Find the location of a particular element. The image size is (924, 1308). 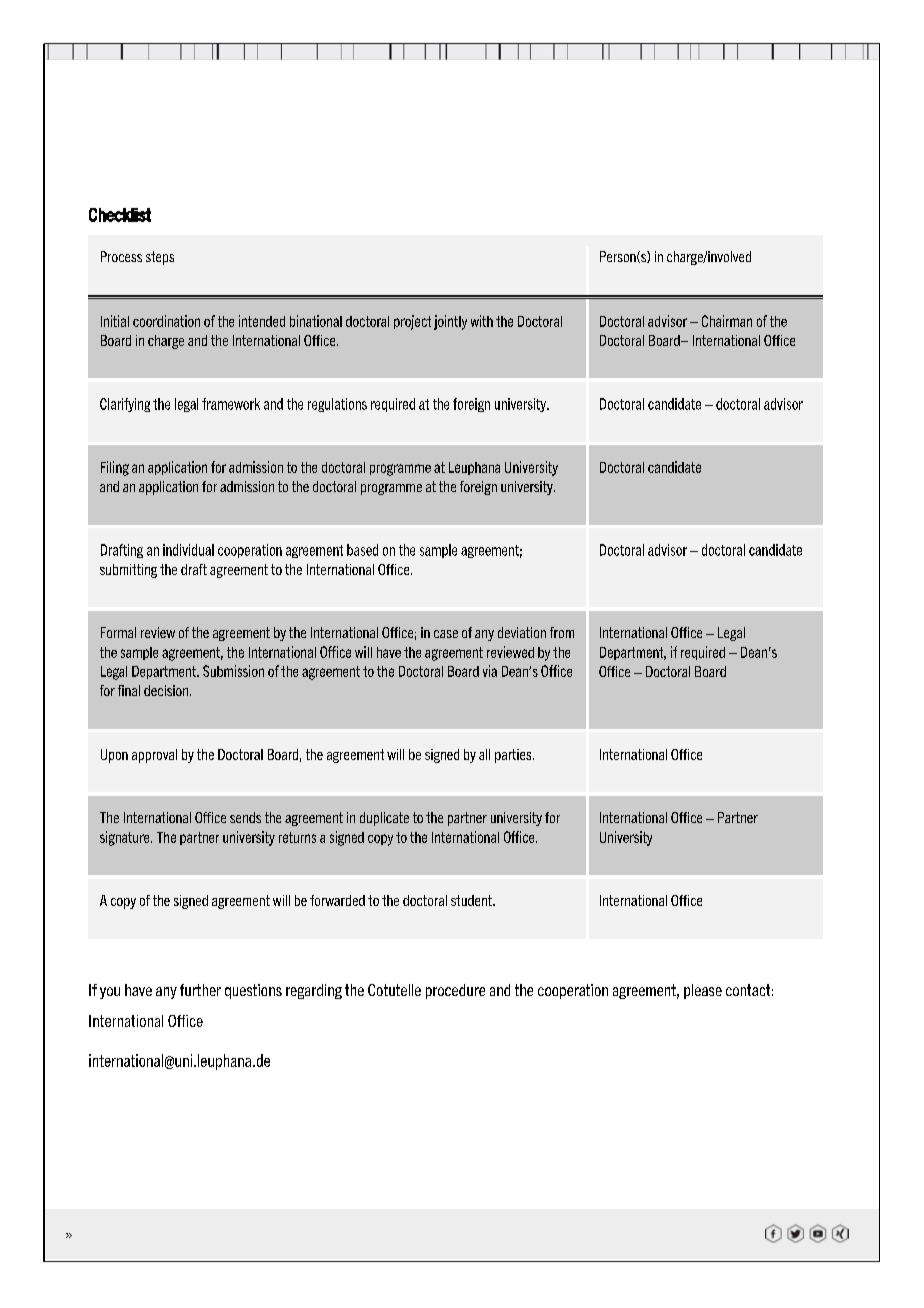

Chairman is located at coordinates (727, 321).
